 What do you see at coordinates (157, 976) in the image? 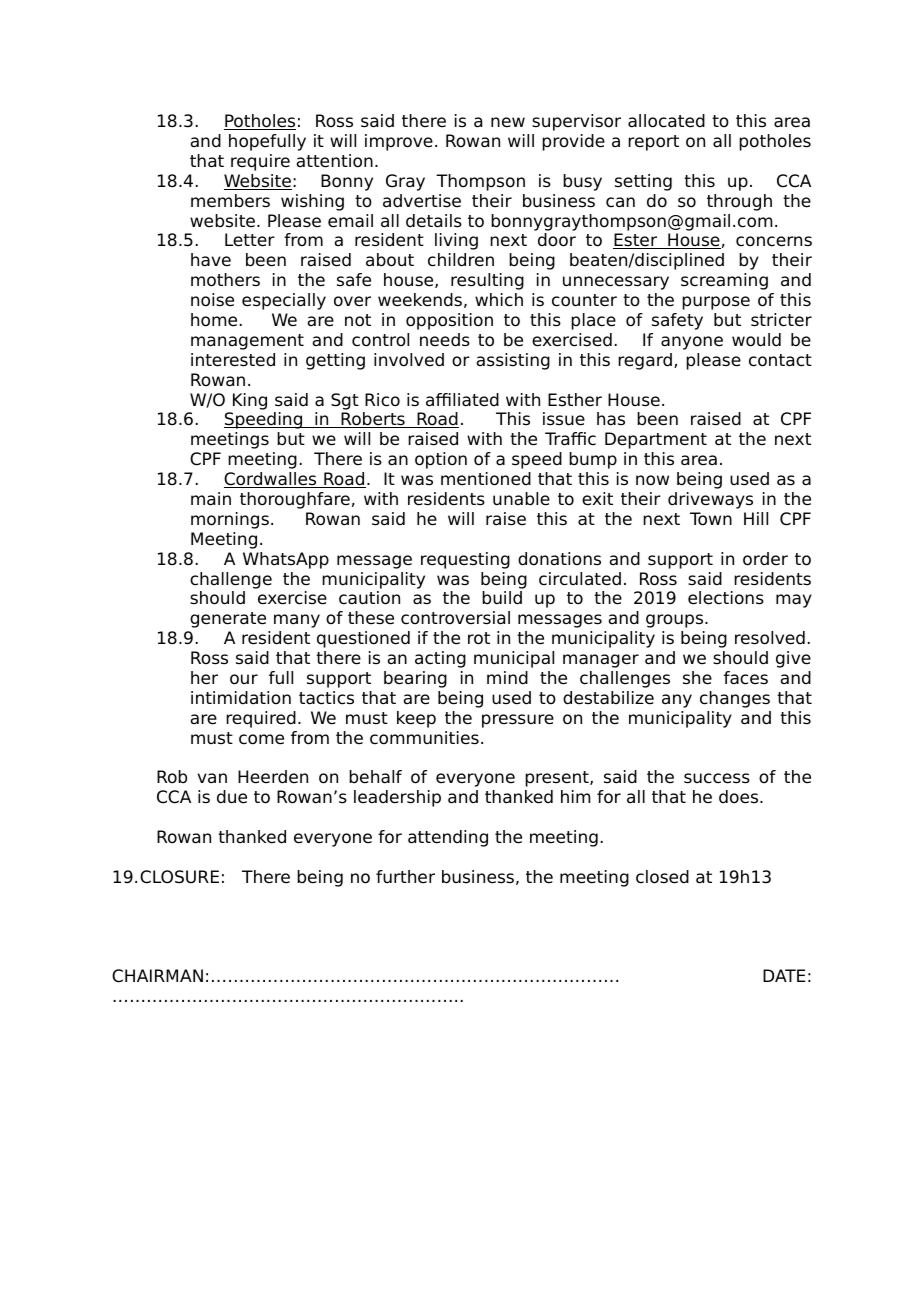
I see `CHAIRMAN` at bounding box center [157, 976].
